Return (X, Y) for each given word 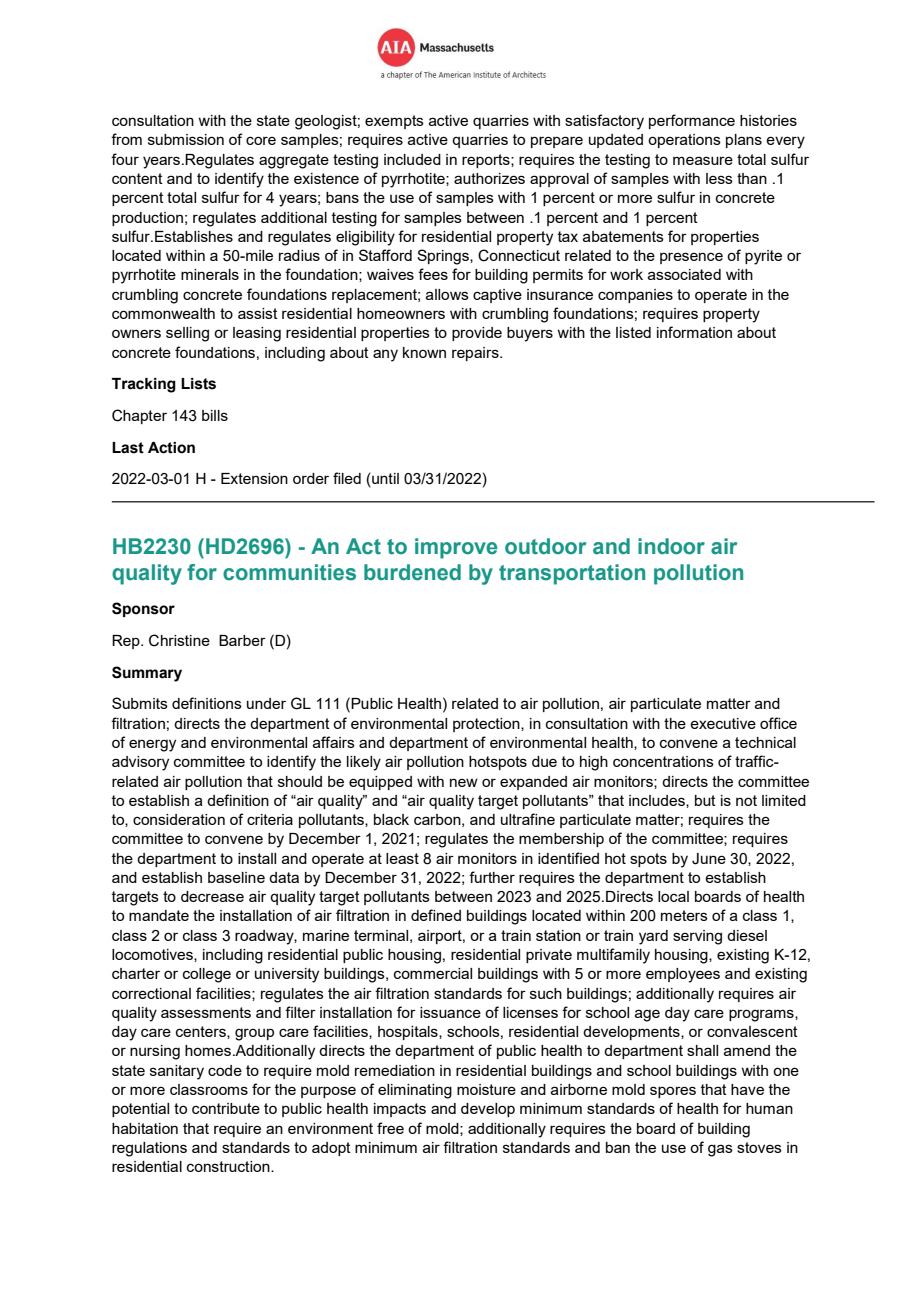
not (746, 800)
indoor (671, 546)
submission (186, 139)
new (464, 782)
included (412, 159)
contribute (226, 1108)
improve (456, 548)
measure (703, 160)
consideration (179, 819)
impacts (400, 1110)
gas (720, 1150)
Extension (254, 478)
